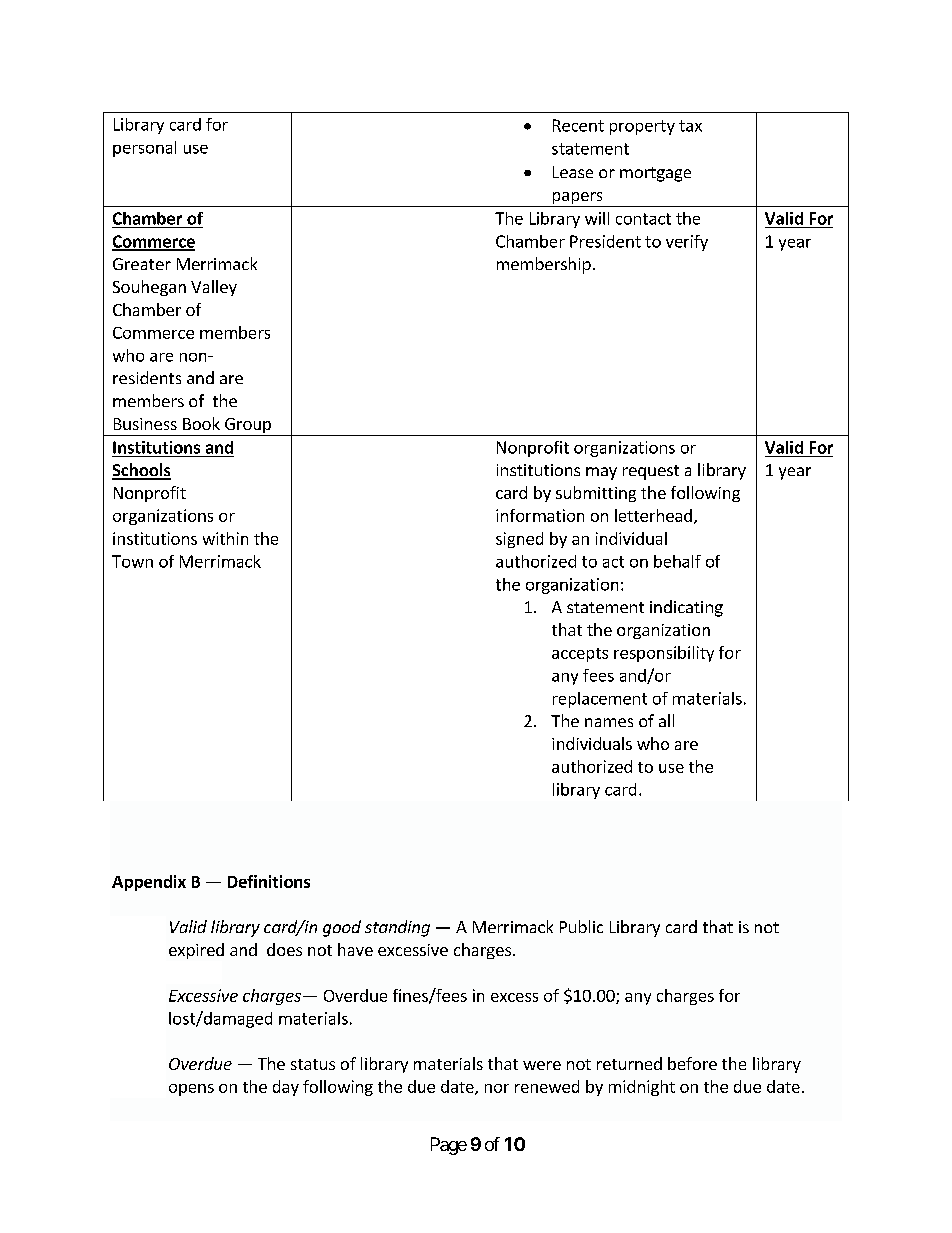  What do you see at coordinates (144, 149) in the document?
I see `personal` at bounding box center [144, 149].
